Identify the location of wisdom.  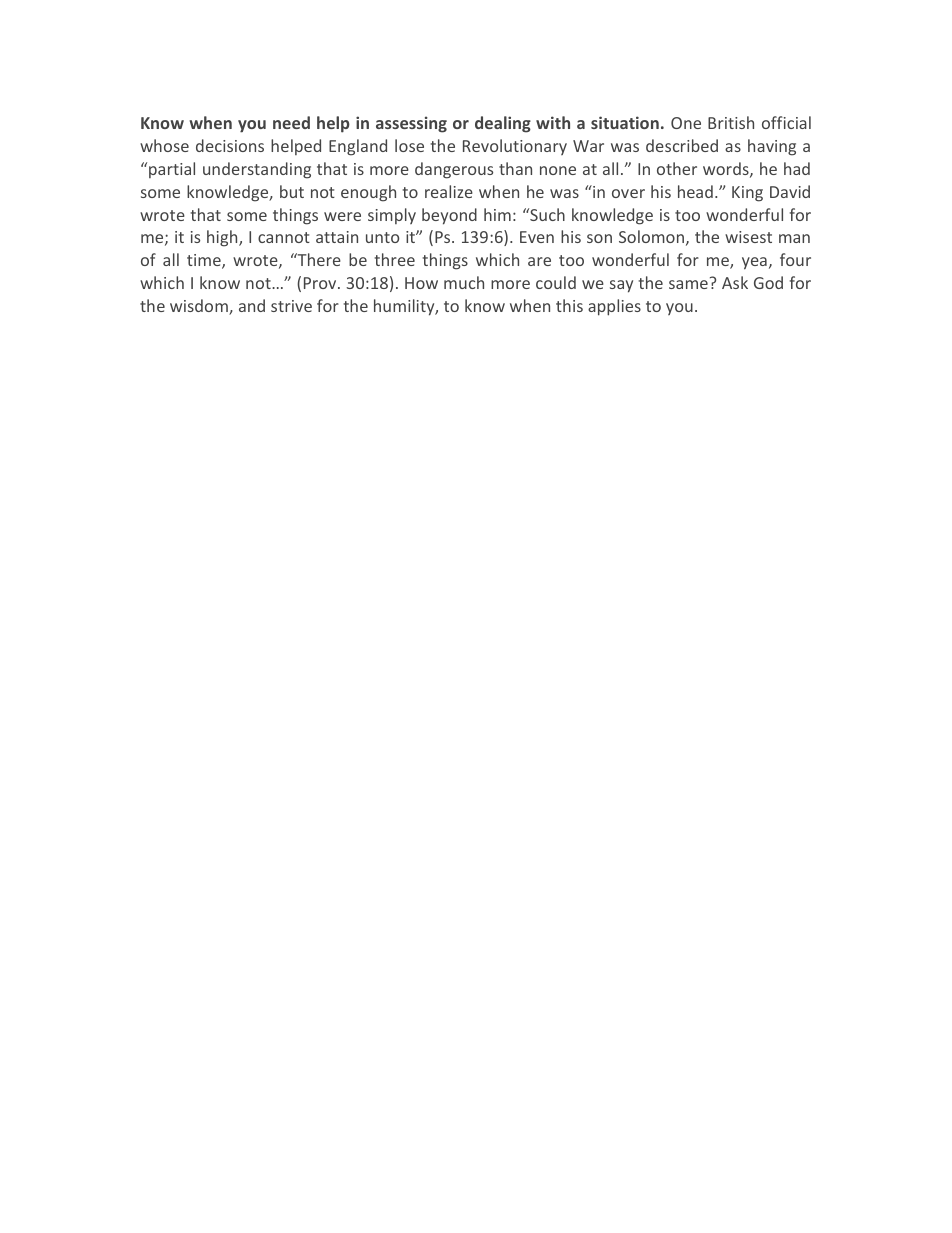
(200, 307).
